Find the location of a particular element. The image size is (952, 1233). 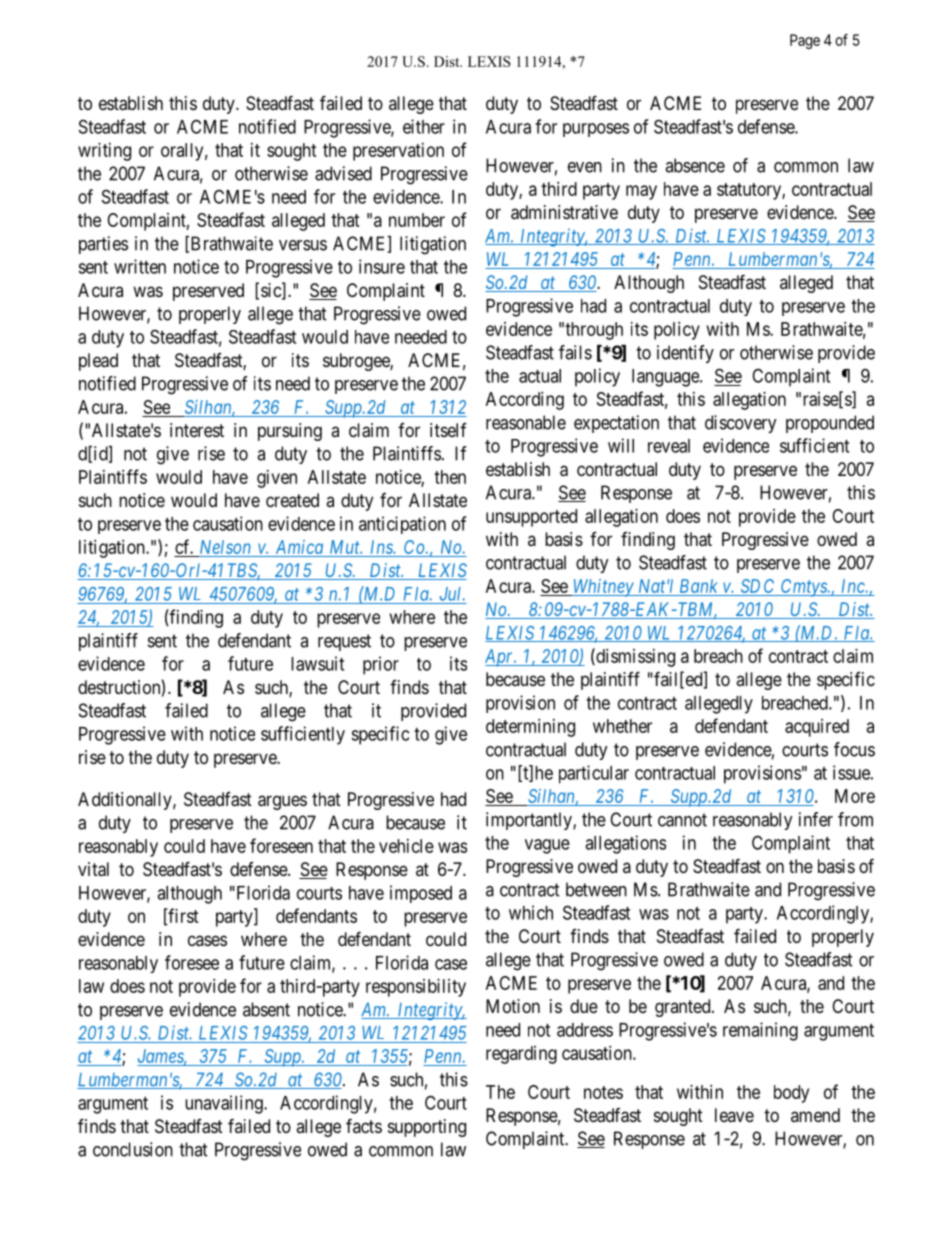

vehicle is located at coordinates (406, 846).
